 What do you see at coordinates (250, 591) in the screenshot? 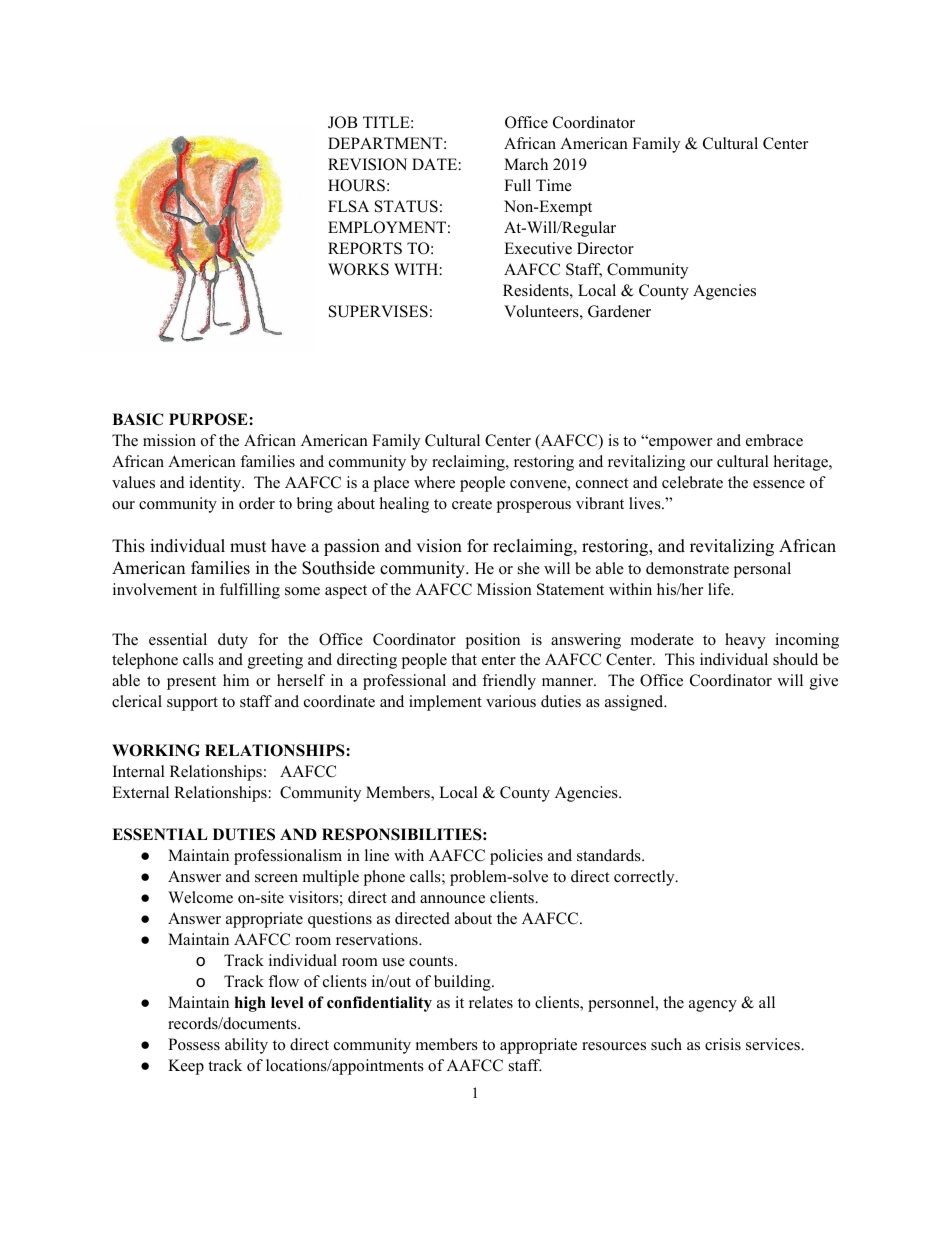
I see `fulfilling` at bounding box center [250, 591].
